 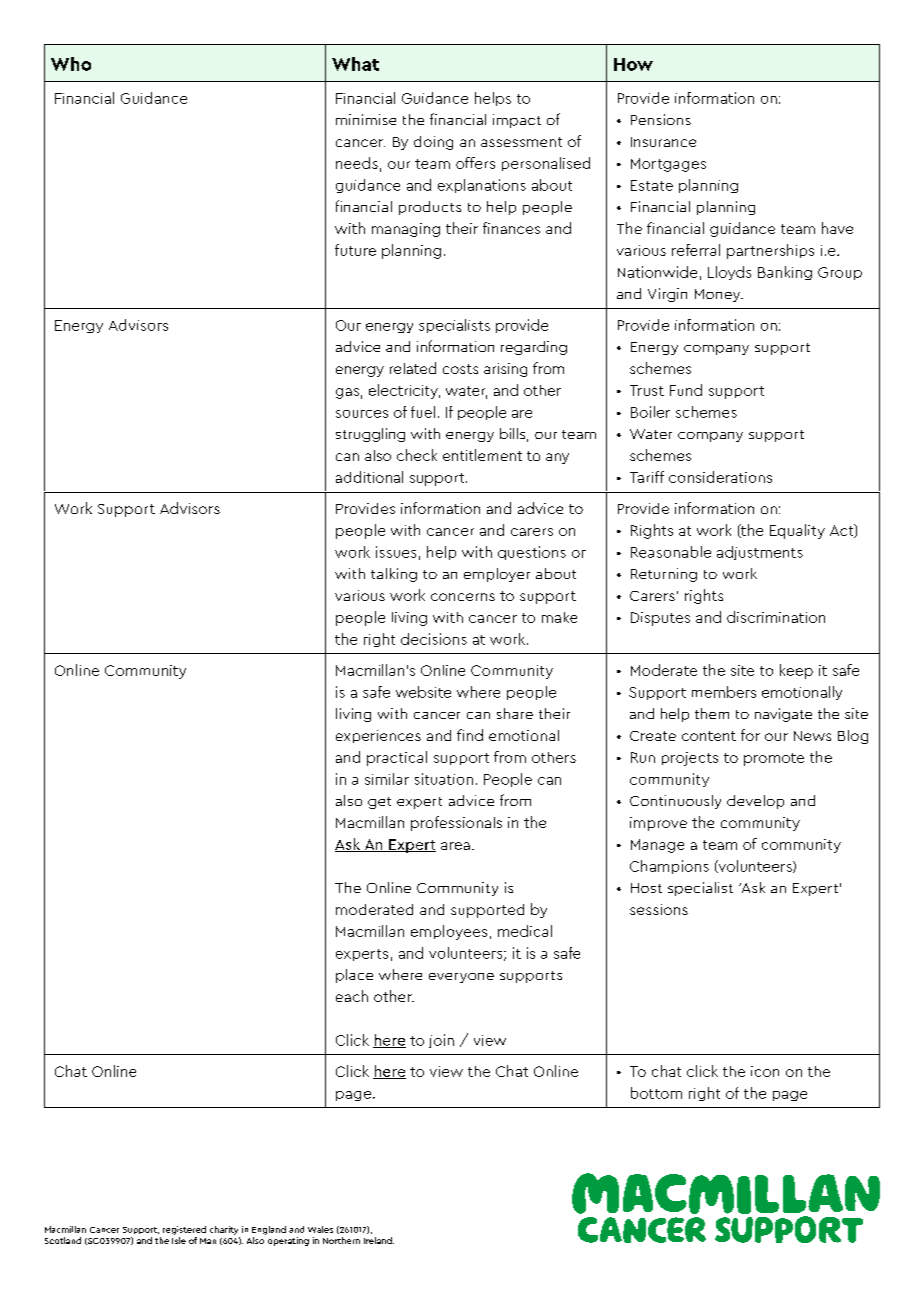 I want to click on each, so click(x=352, y=996).
